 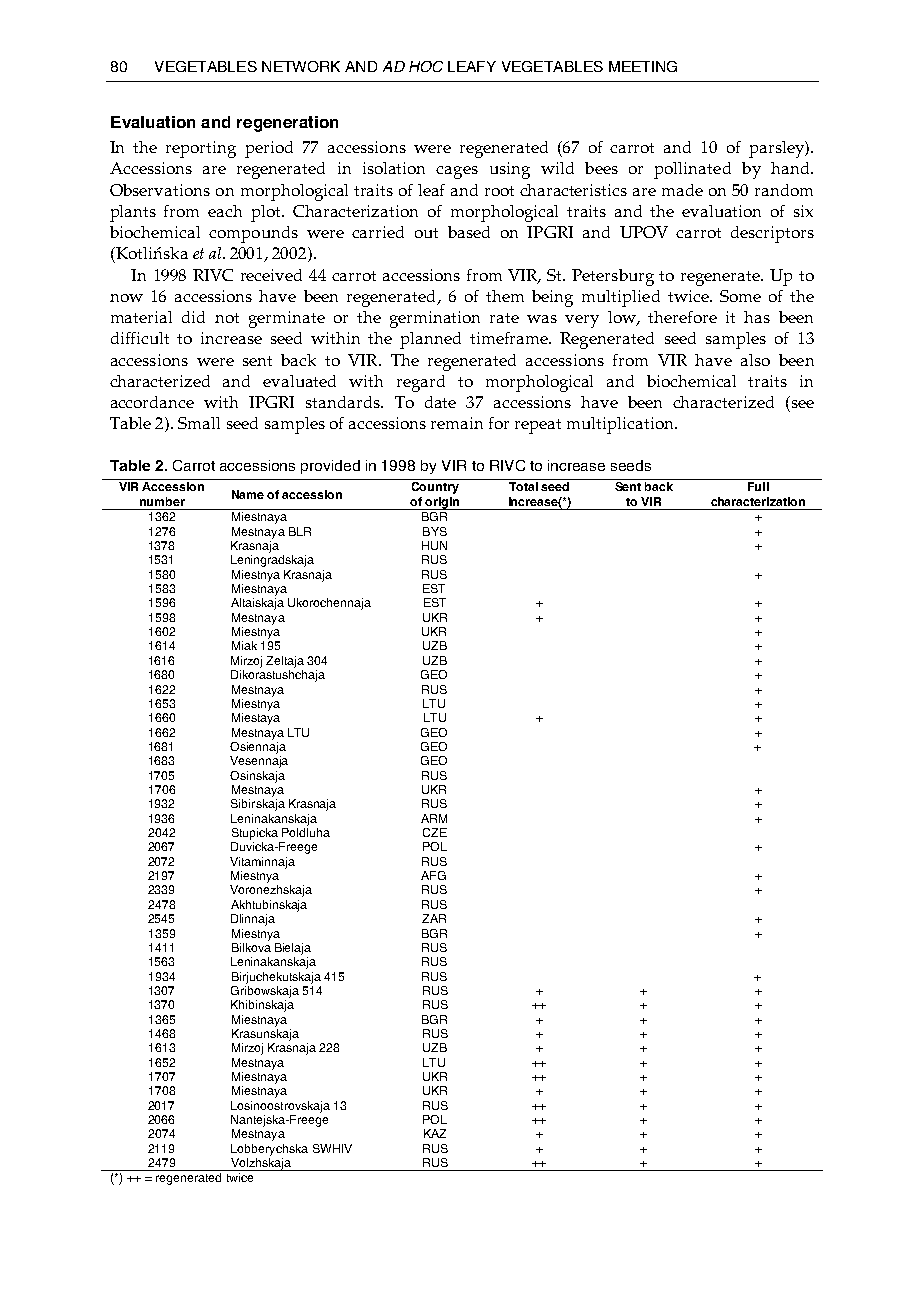 I want to click on Full, so click(x=758, y=486).
